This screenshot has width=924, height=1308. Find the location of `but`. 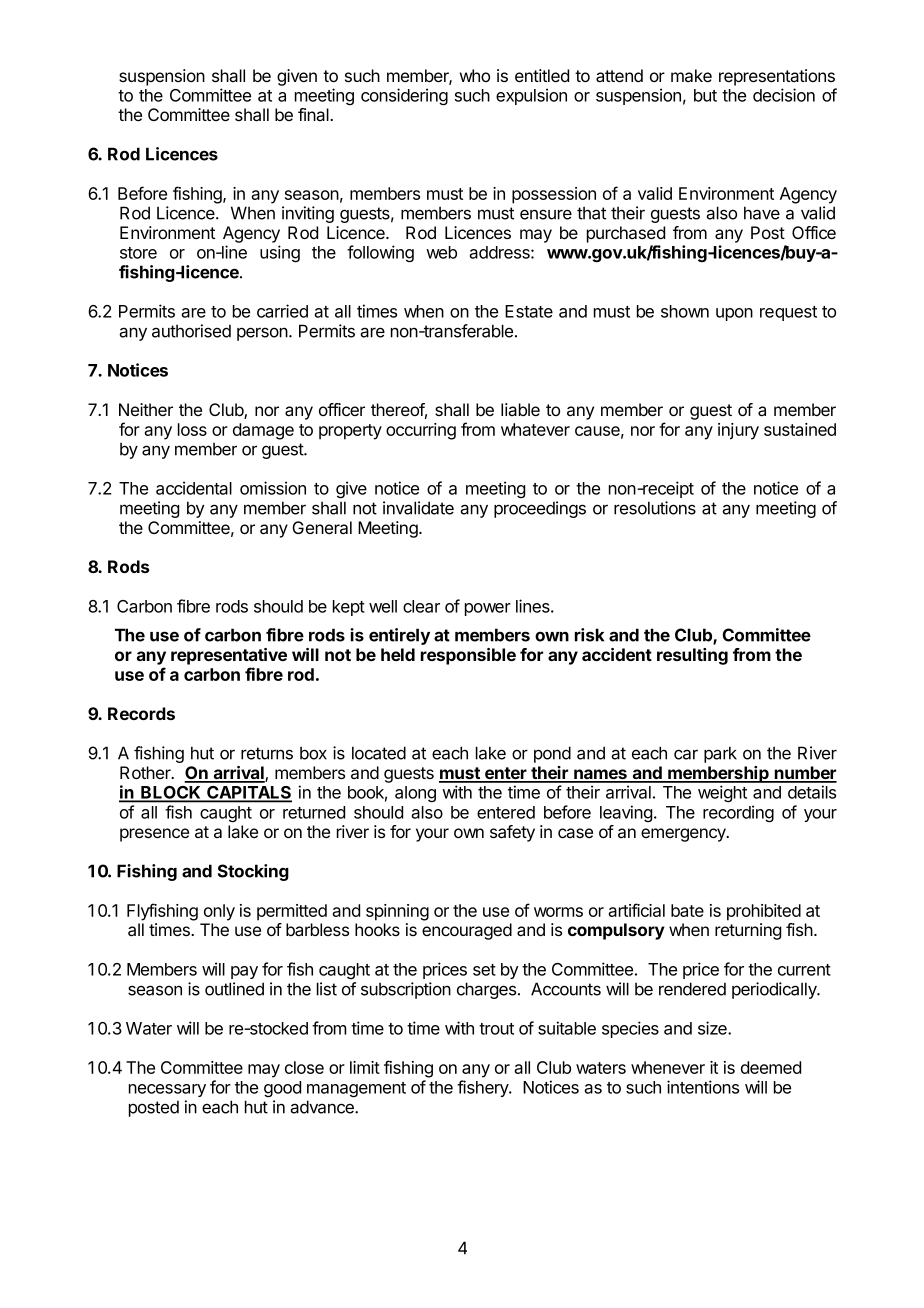

but is located at coordinates (705, 95).
